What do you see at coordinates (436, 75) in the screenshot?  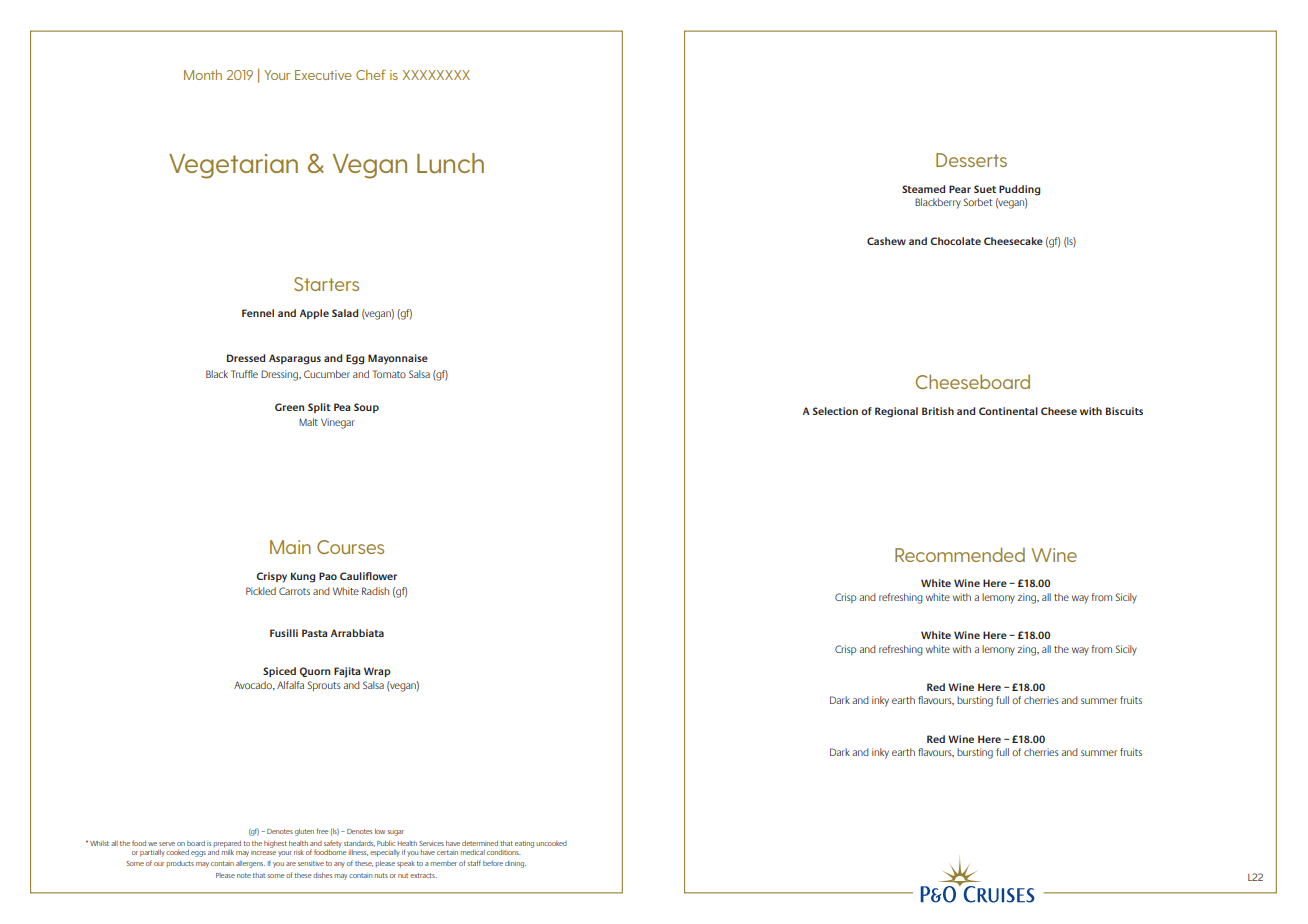 I see `XXXXXXXX` at bounding box center [436, 75].
